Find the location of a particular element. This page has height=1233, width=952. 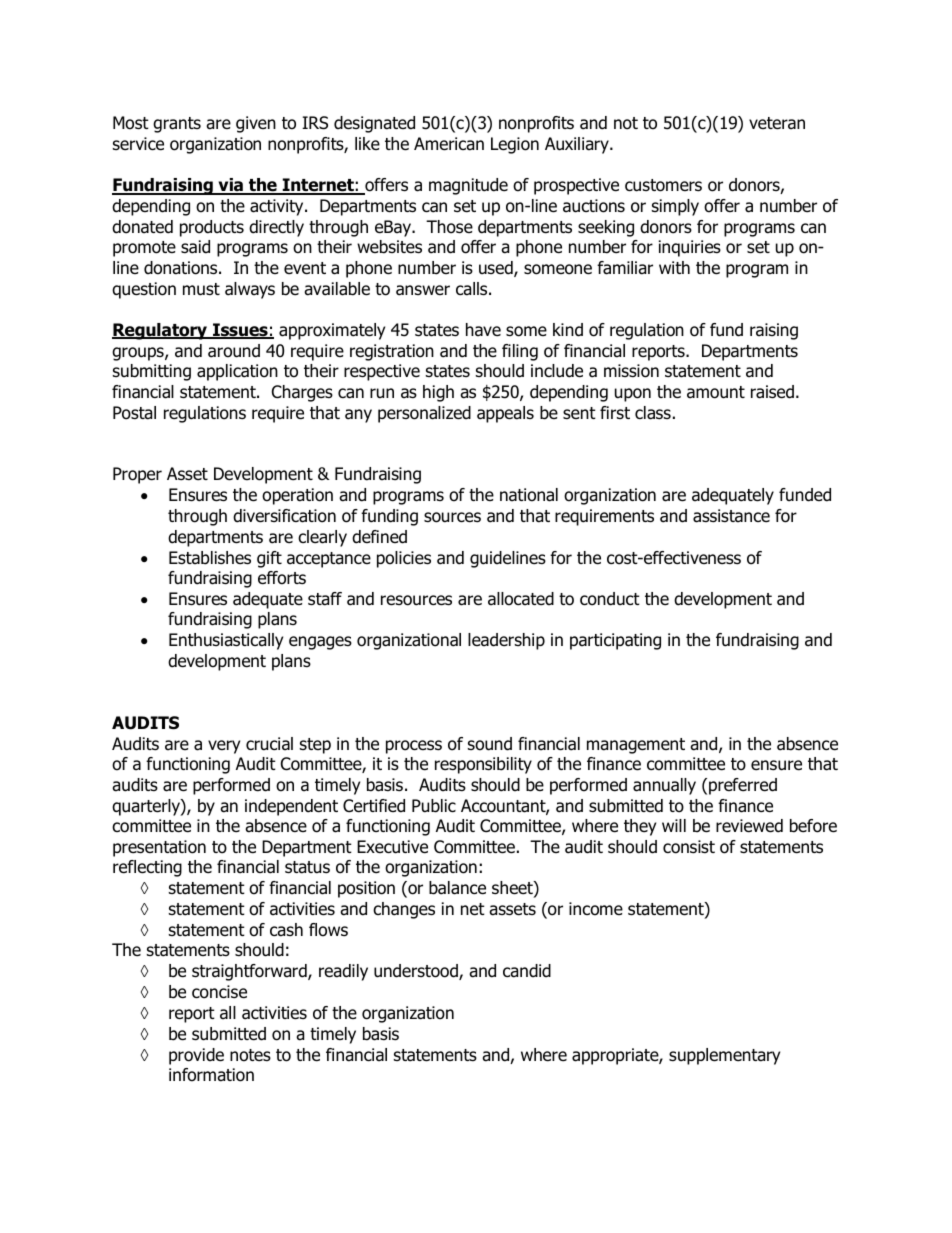

veteran is located at coordinates (777, 123).
